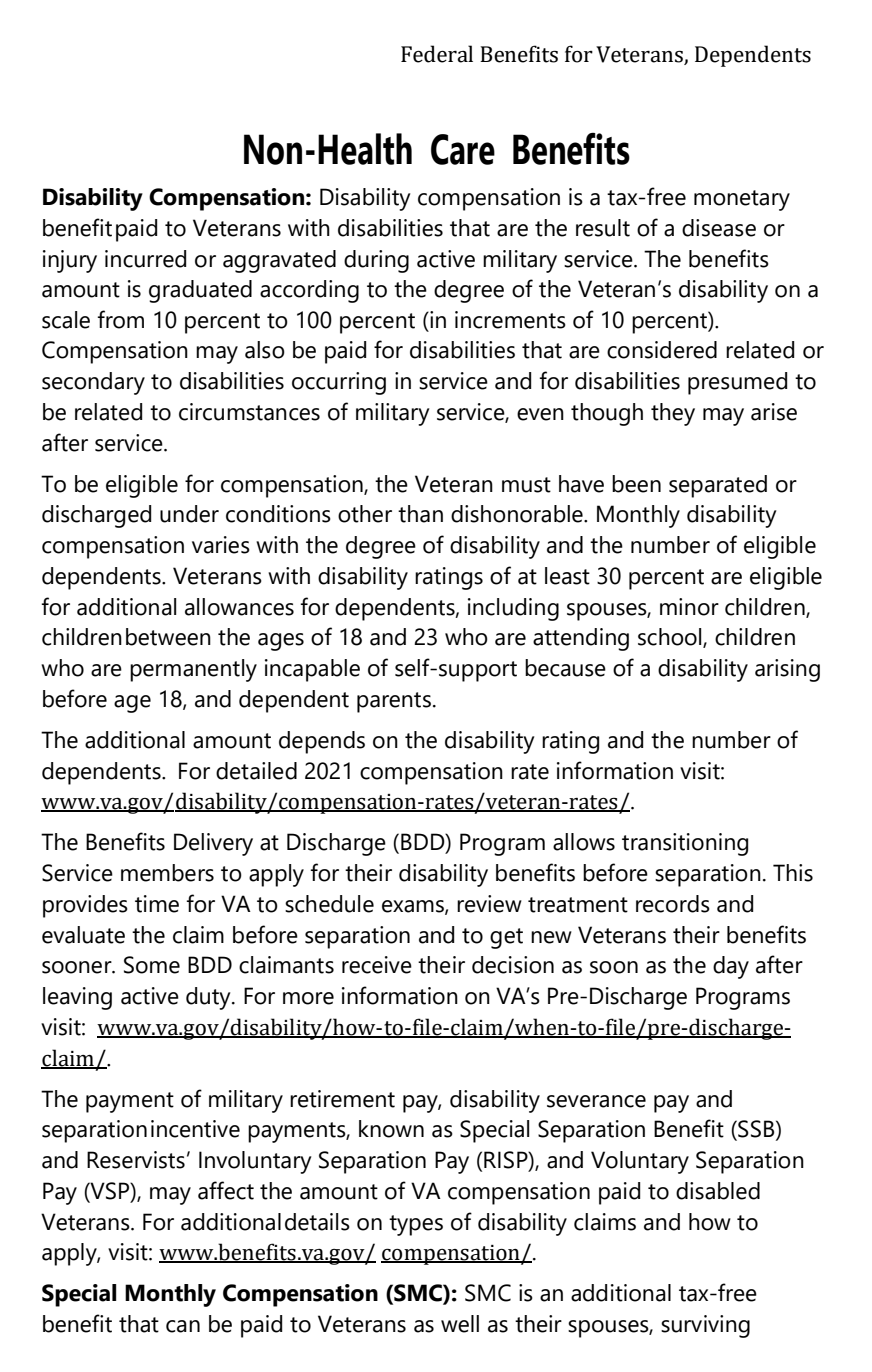 This page has width=872, height=1372. I want to click on receive, so click(377, 965).
